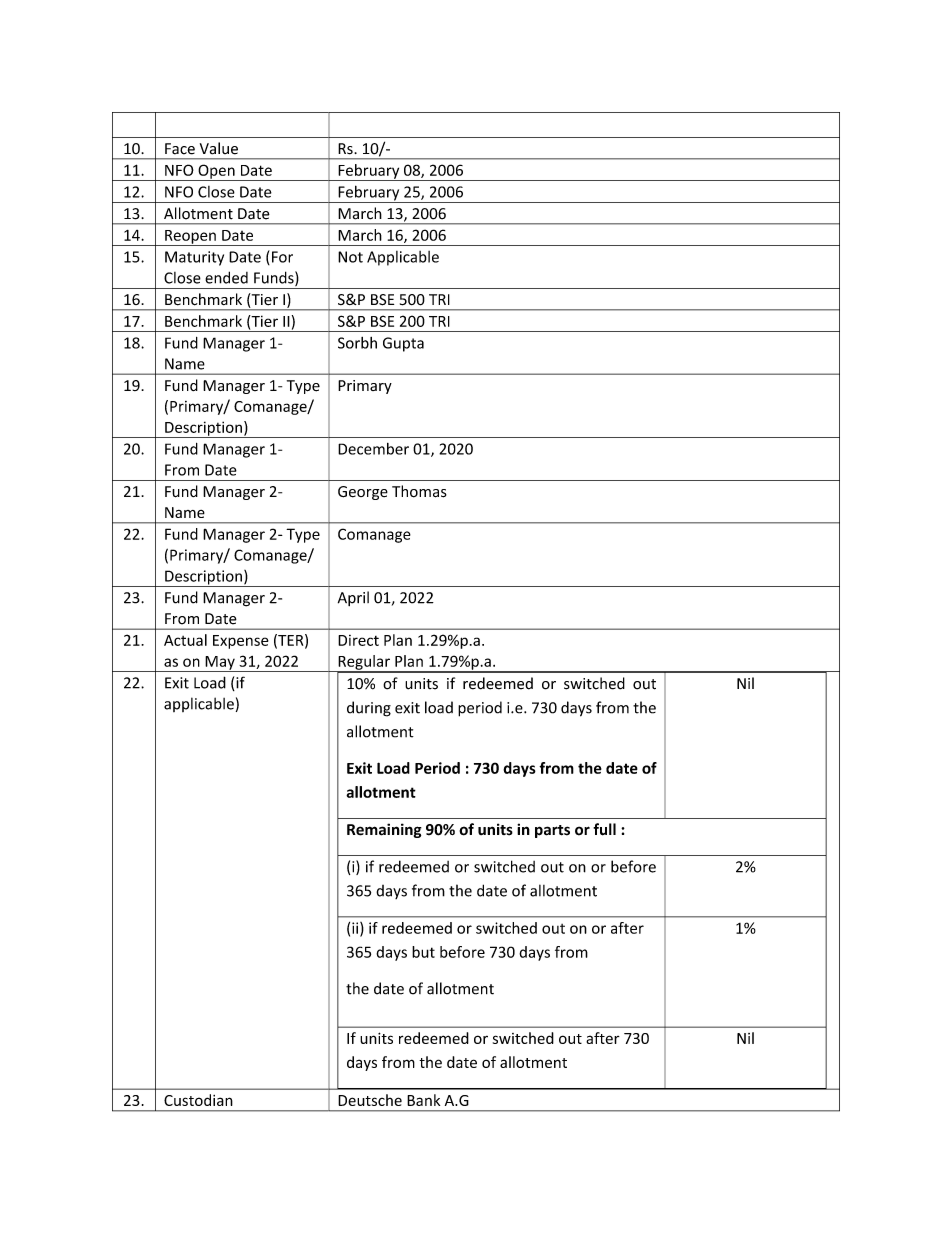  What do you see at coordinates (219, 148) in the screenshot?
I see `Value` at bounding box center [219, 148].
